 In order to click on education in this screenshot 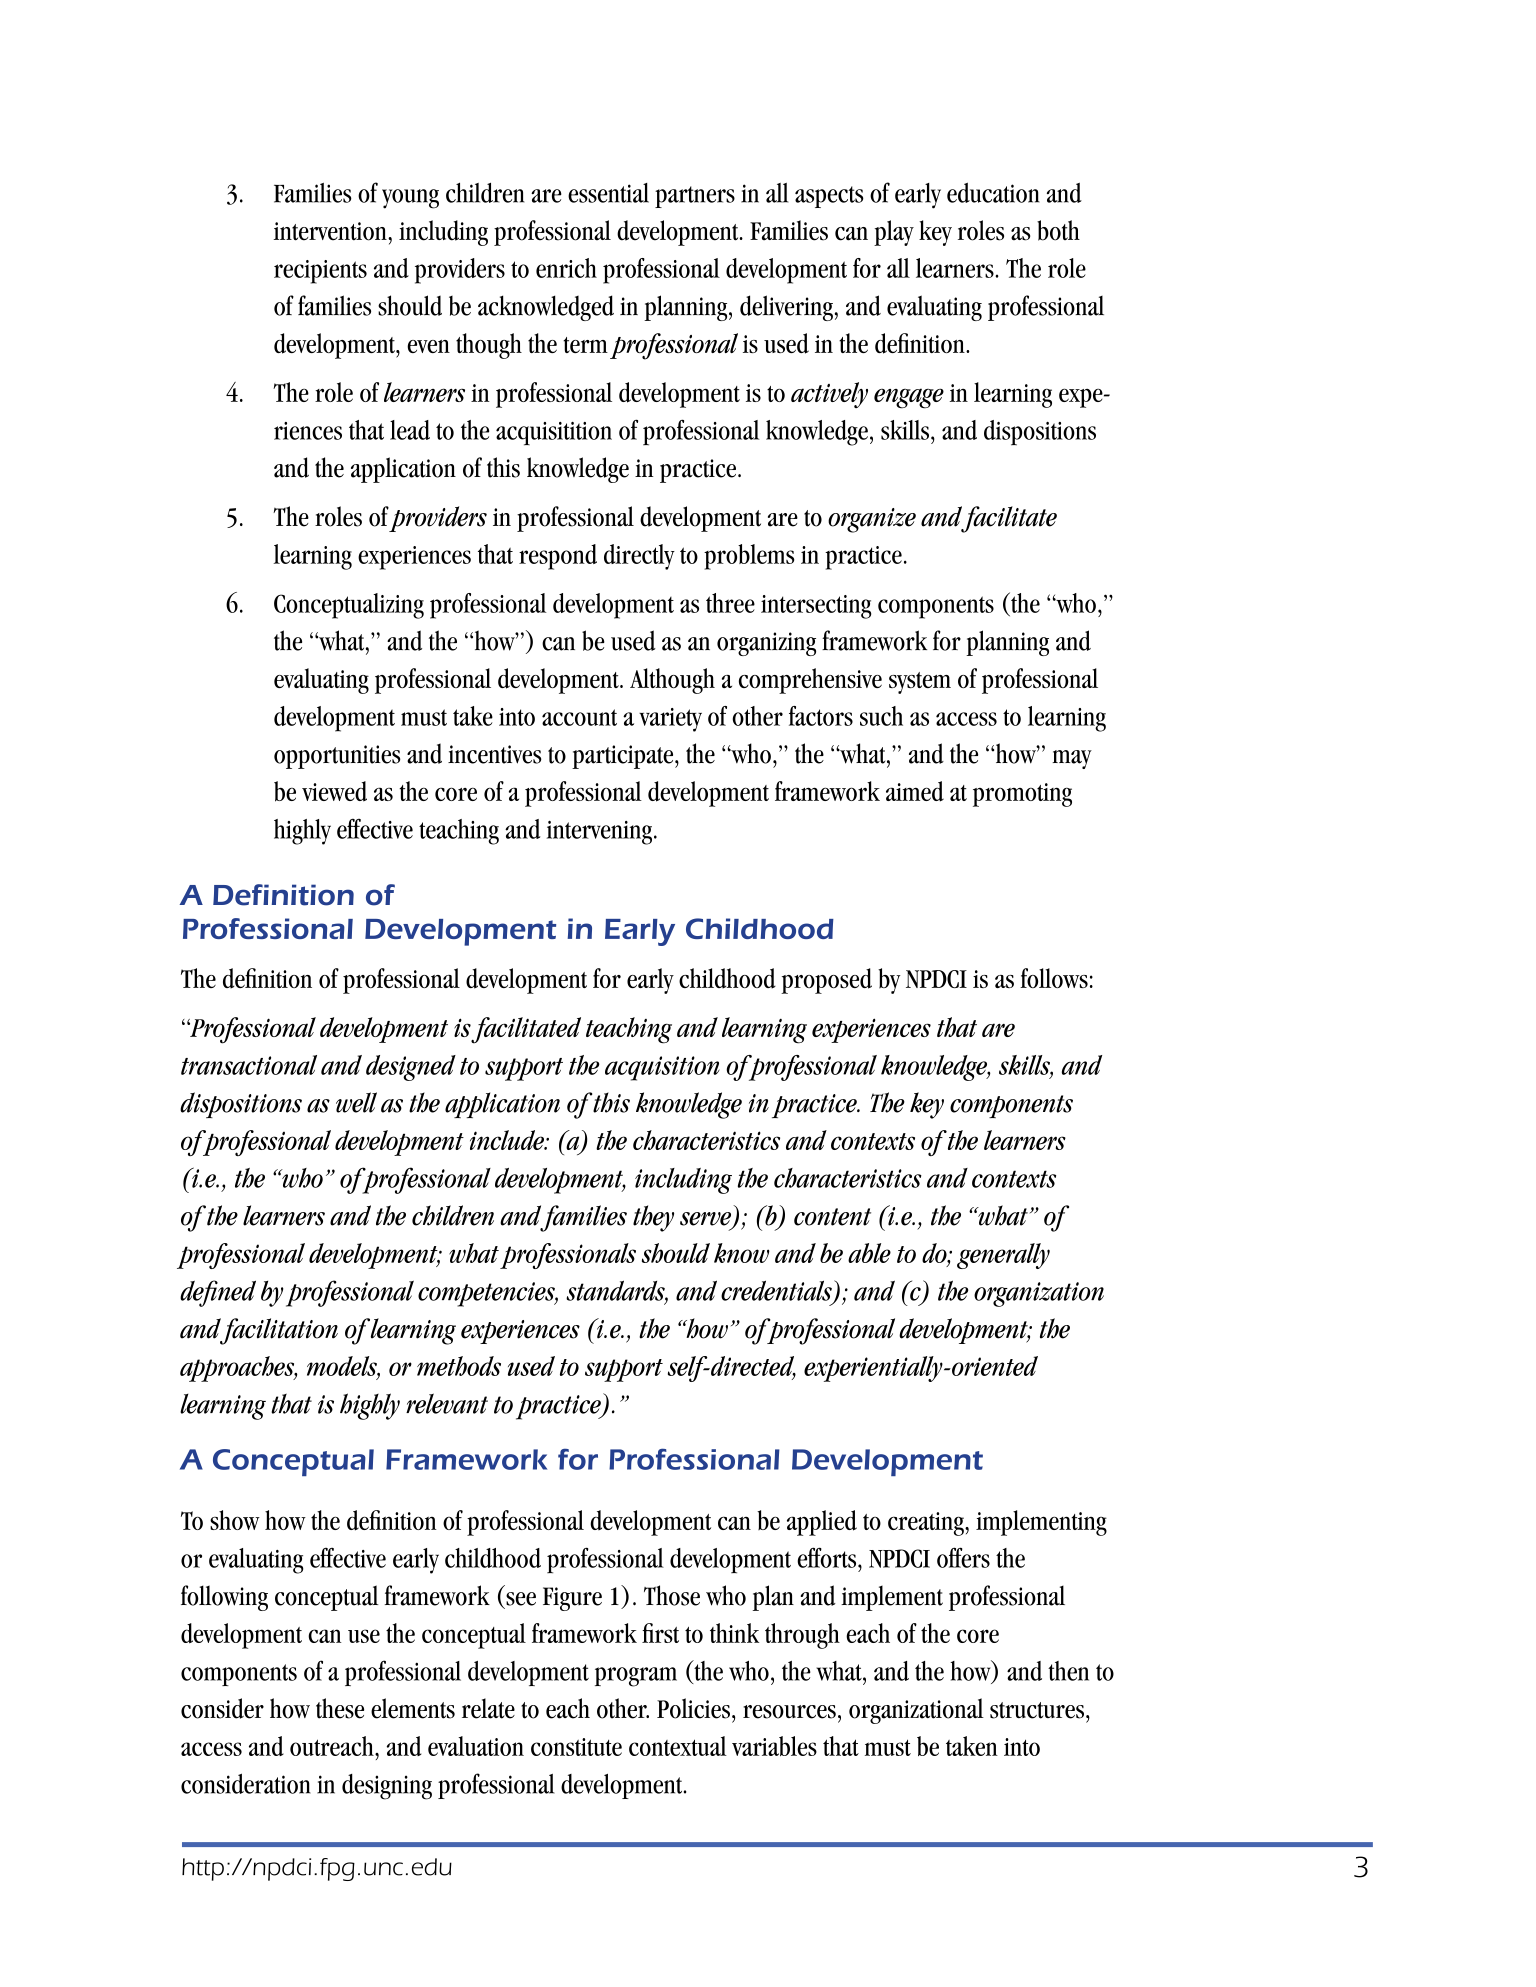, I will do `click(993, 192)`.
